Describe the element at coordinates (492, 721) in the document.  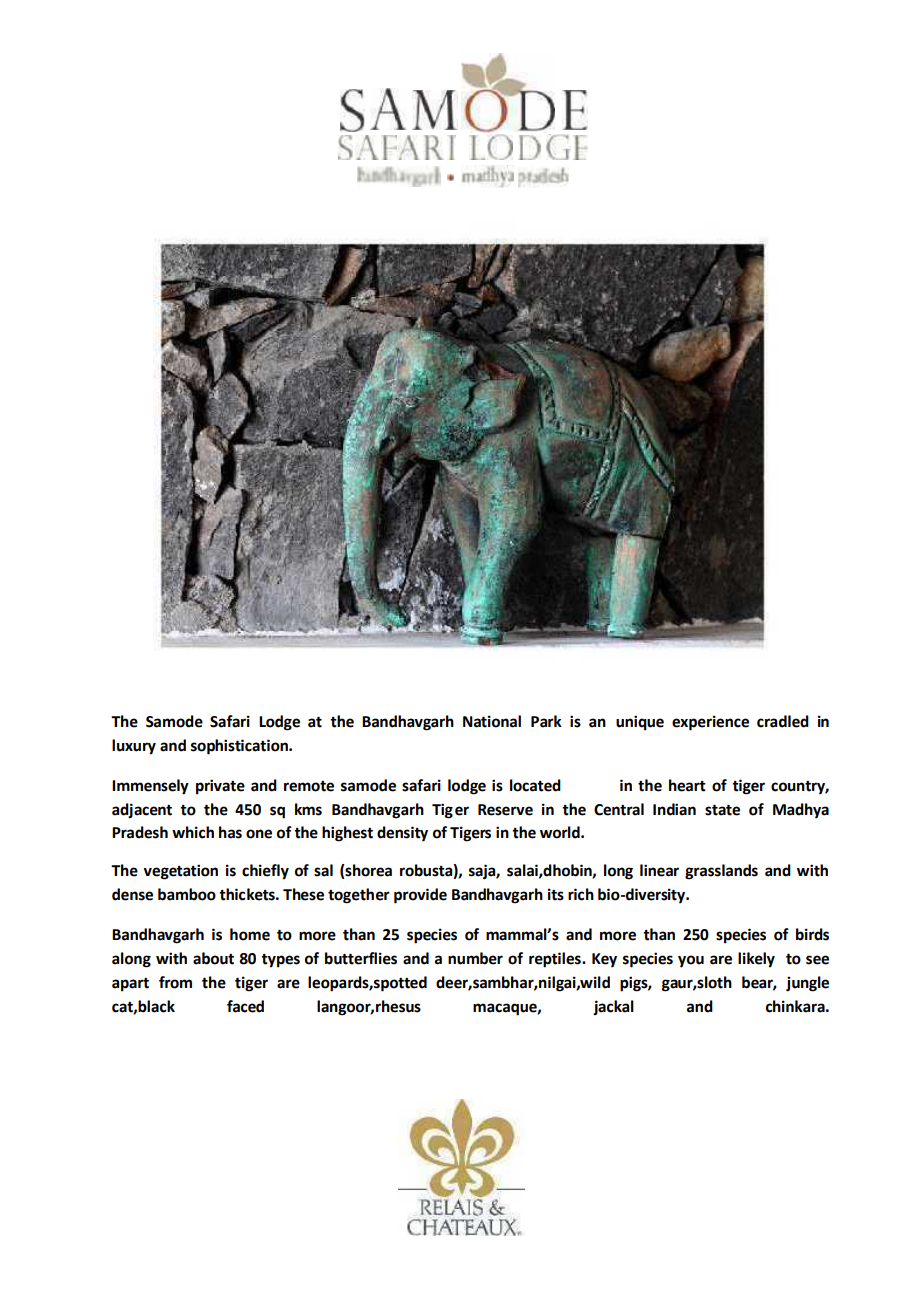
I see `National` at that location.
